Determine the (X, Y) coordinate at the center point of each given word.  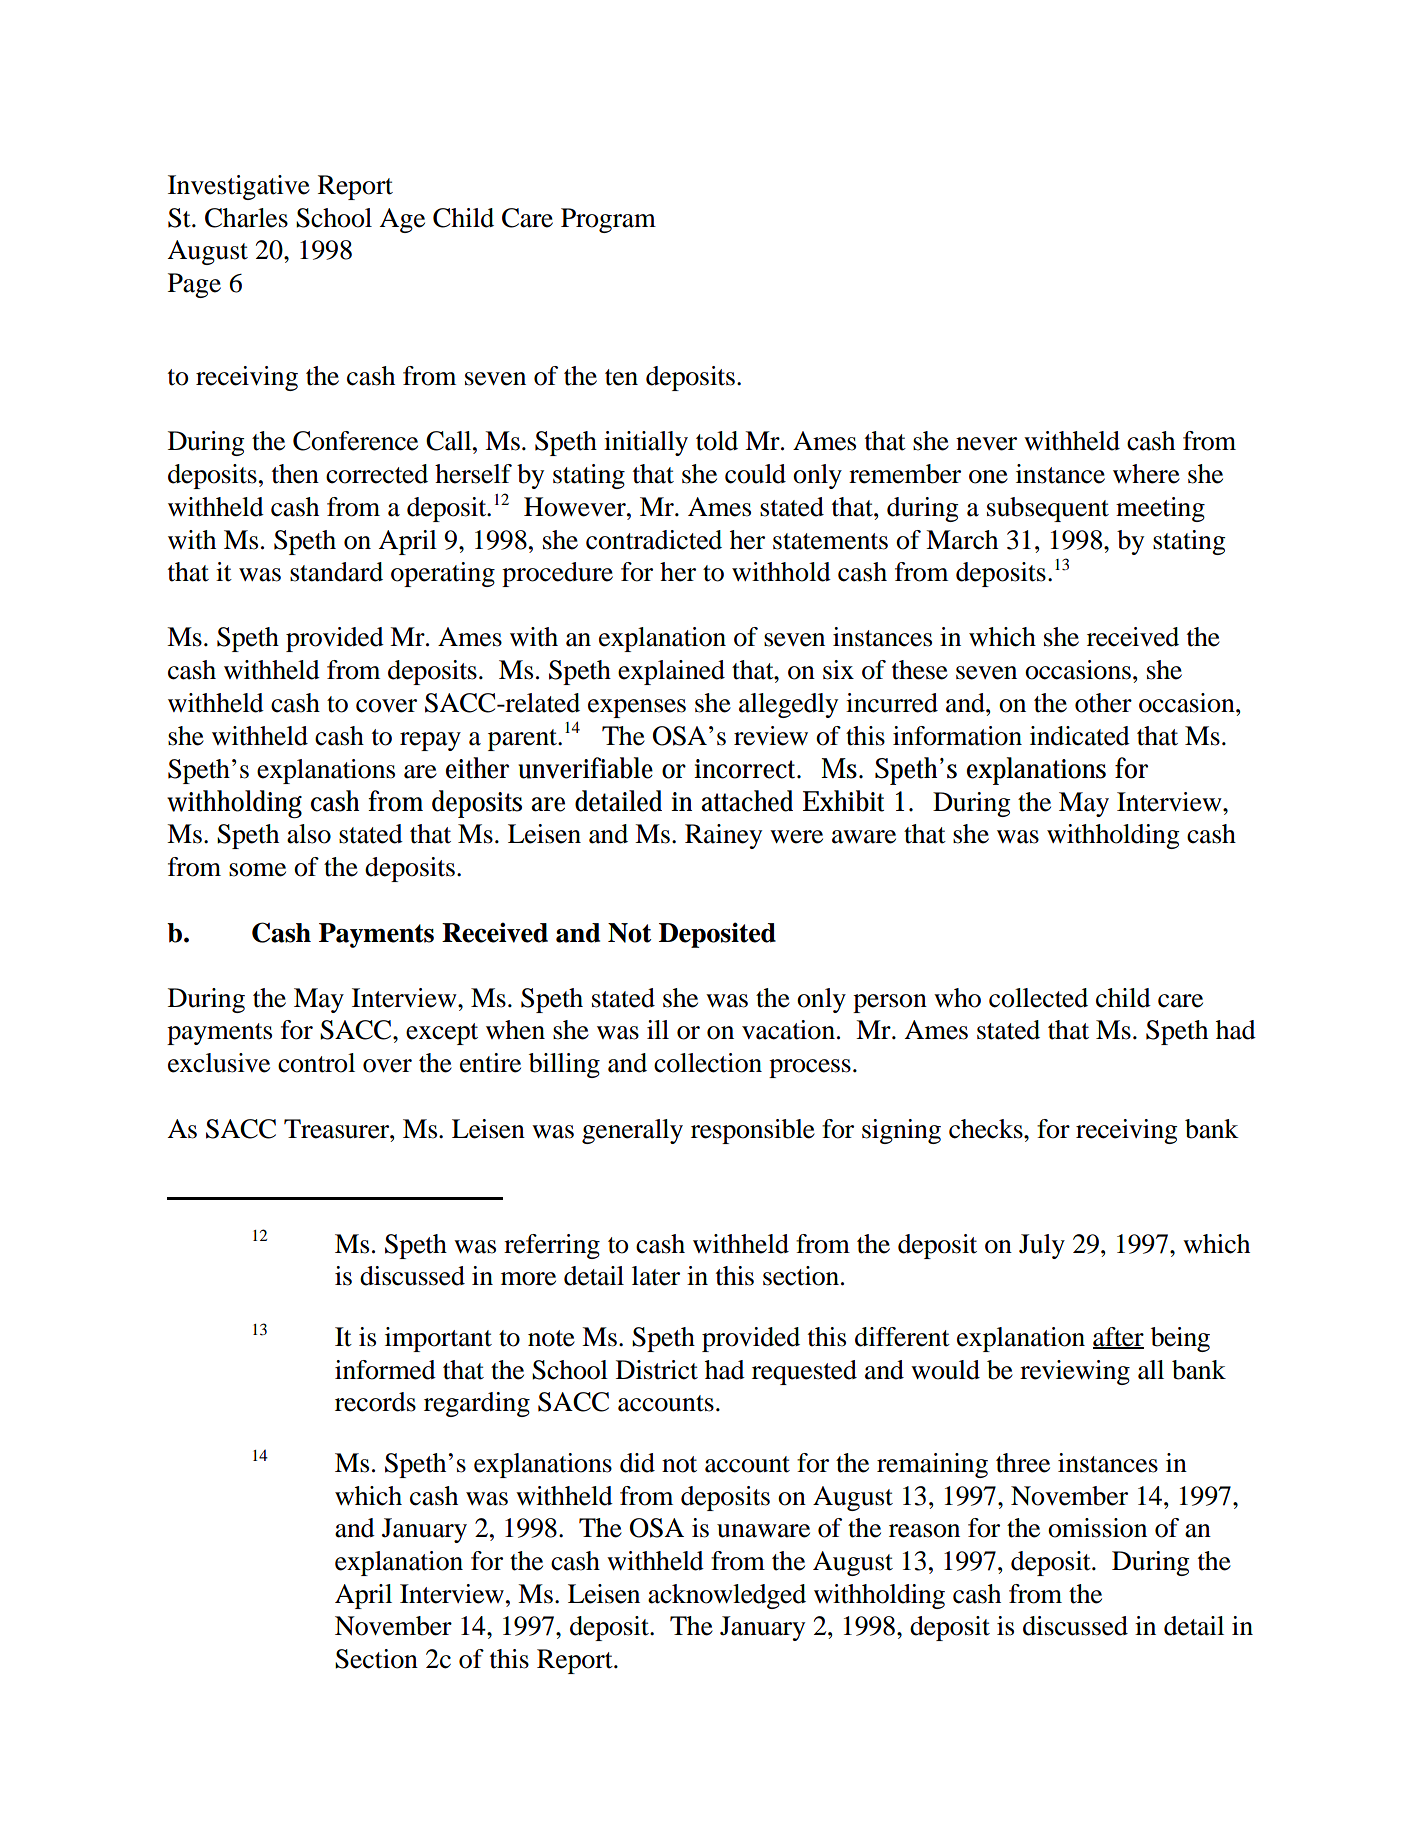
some (257, 870)
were (796, 837)
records (375, 1402)
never (986, 444)
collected (1038, 998)
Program (608, 220)
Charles (246, 218)
